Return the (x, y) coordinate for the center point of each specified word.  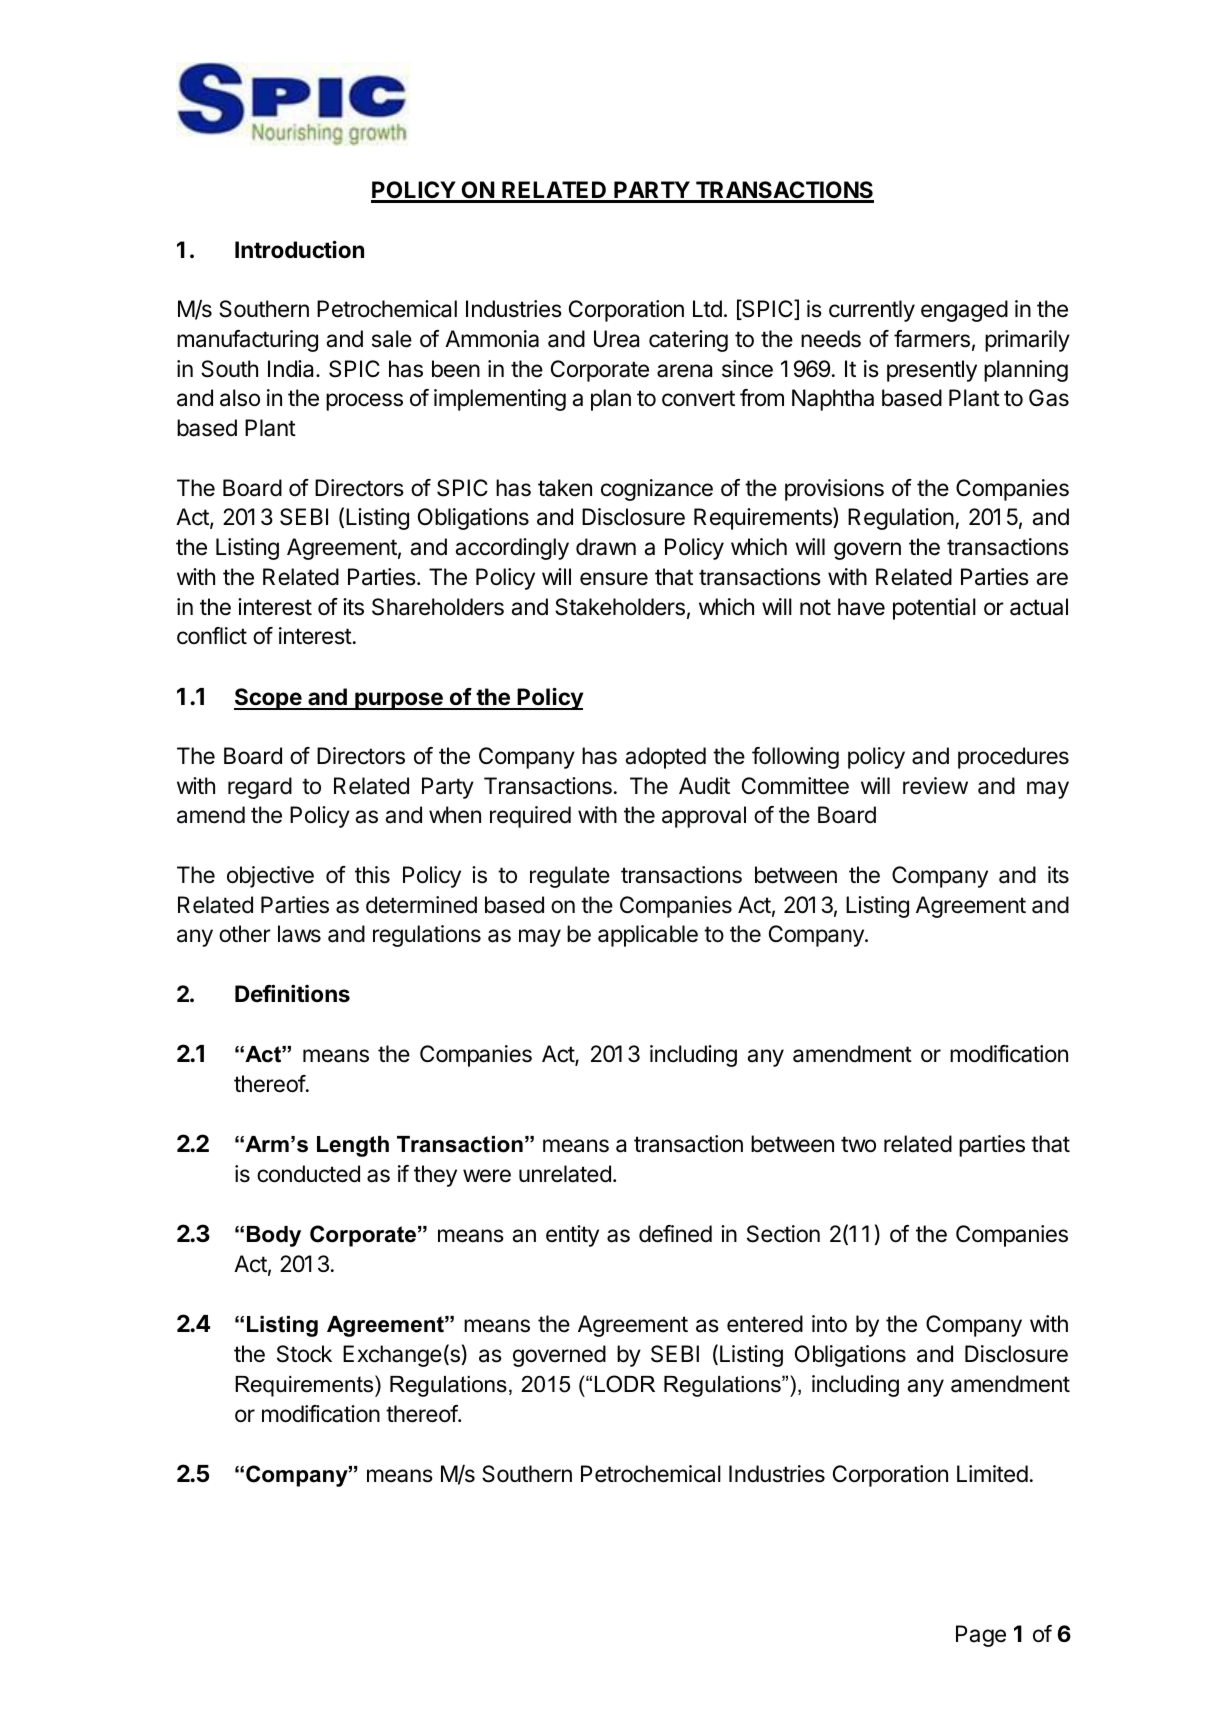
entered (765, 1324)
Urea (616, 339)
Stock (304, 1354)
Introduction (299, 249)
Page (981, 1636)
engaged (964, 311)
